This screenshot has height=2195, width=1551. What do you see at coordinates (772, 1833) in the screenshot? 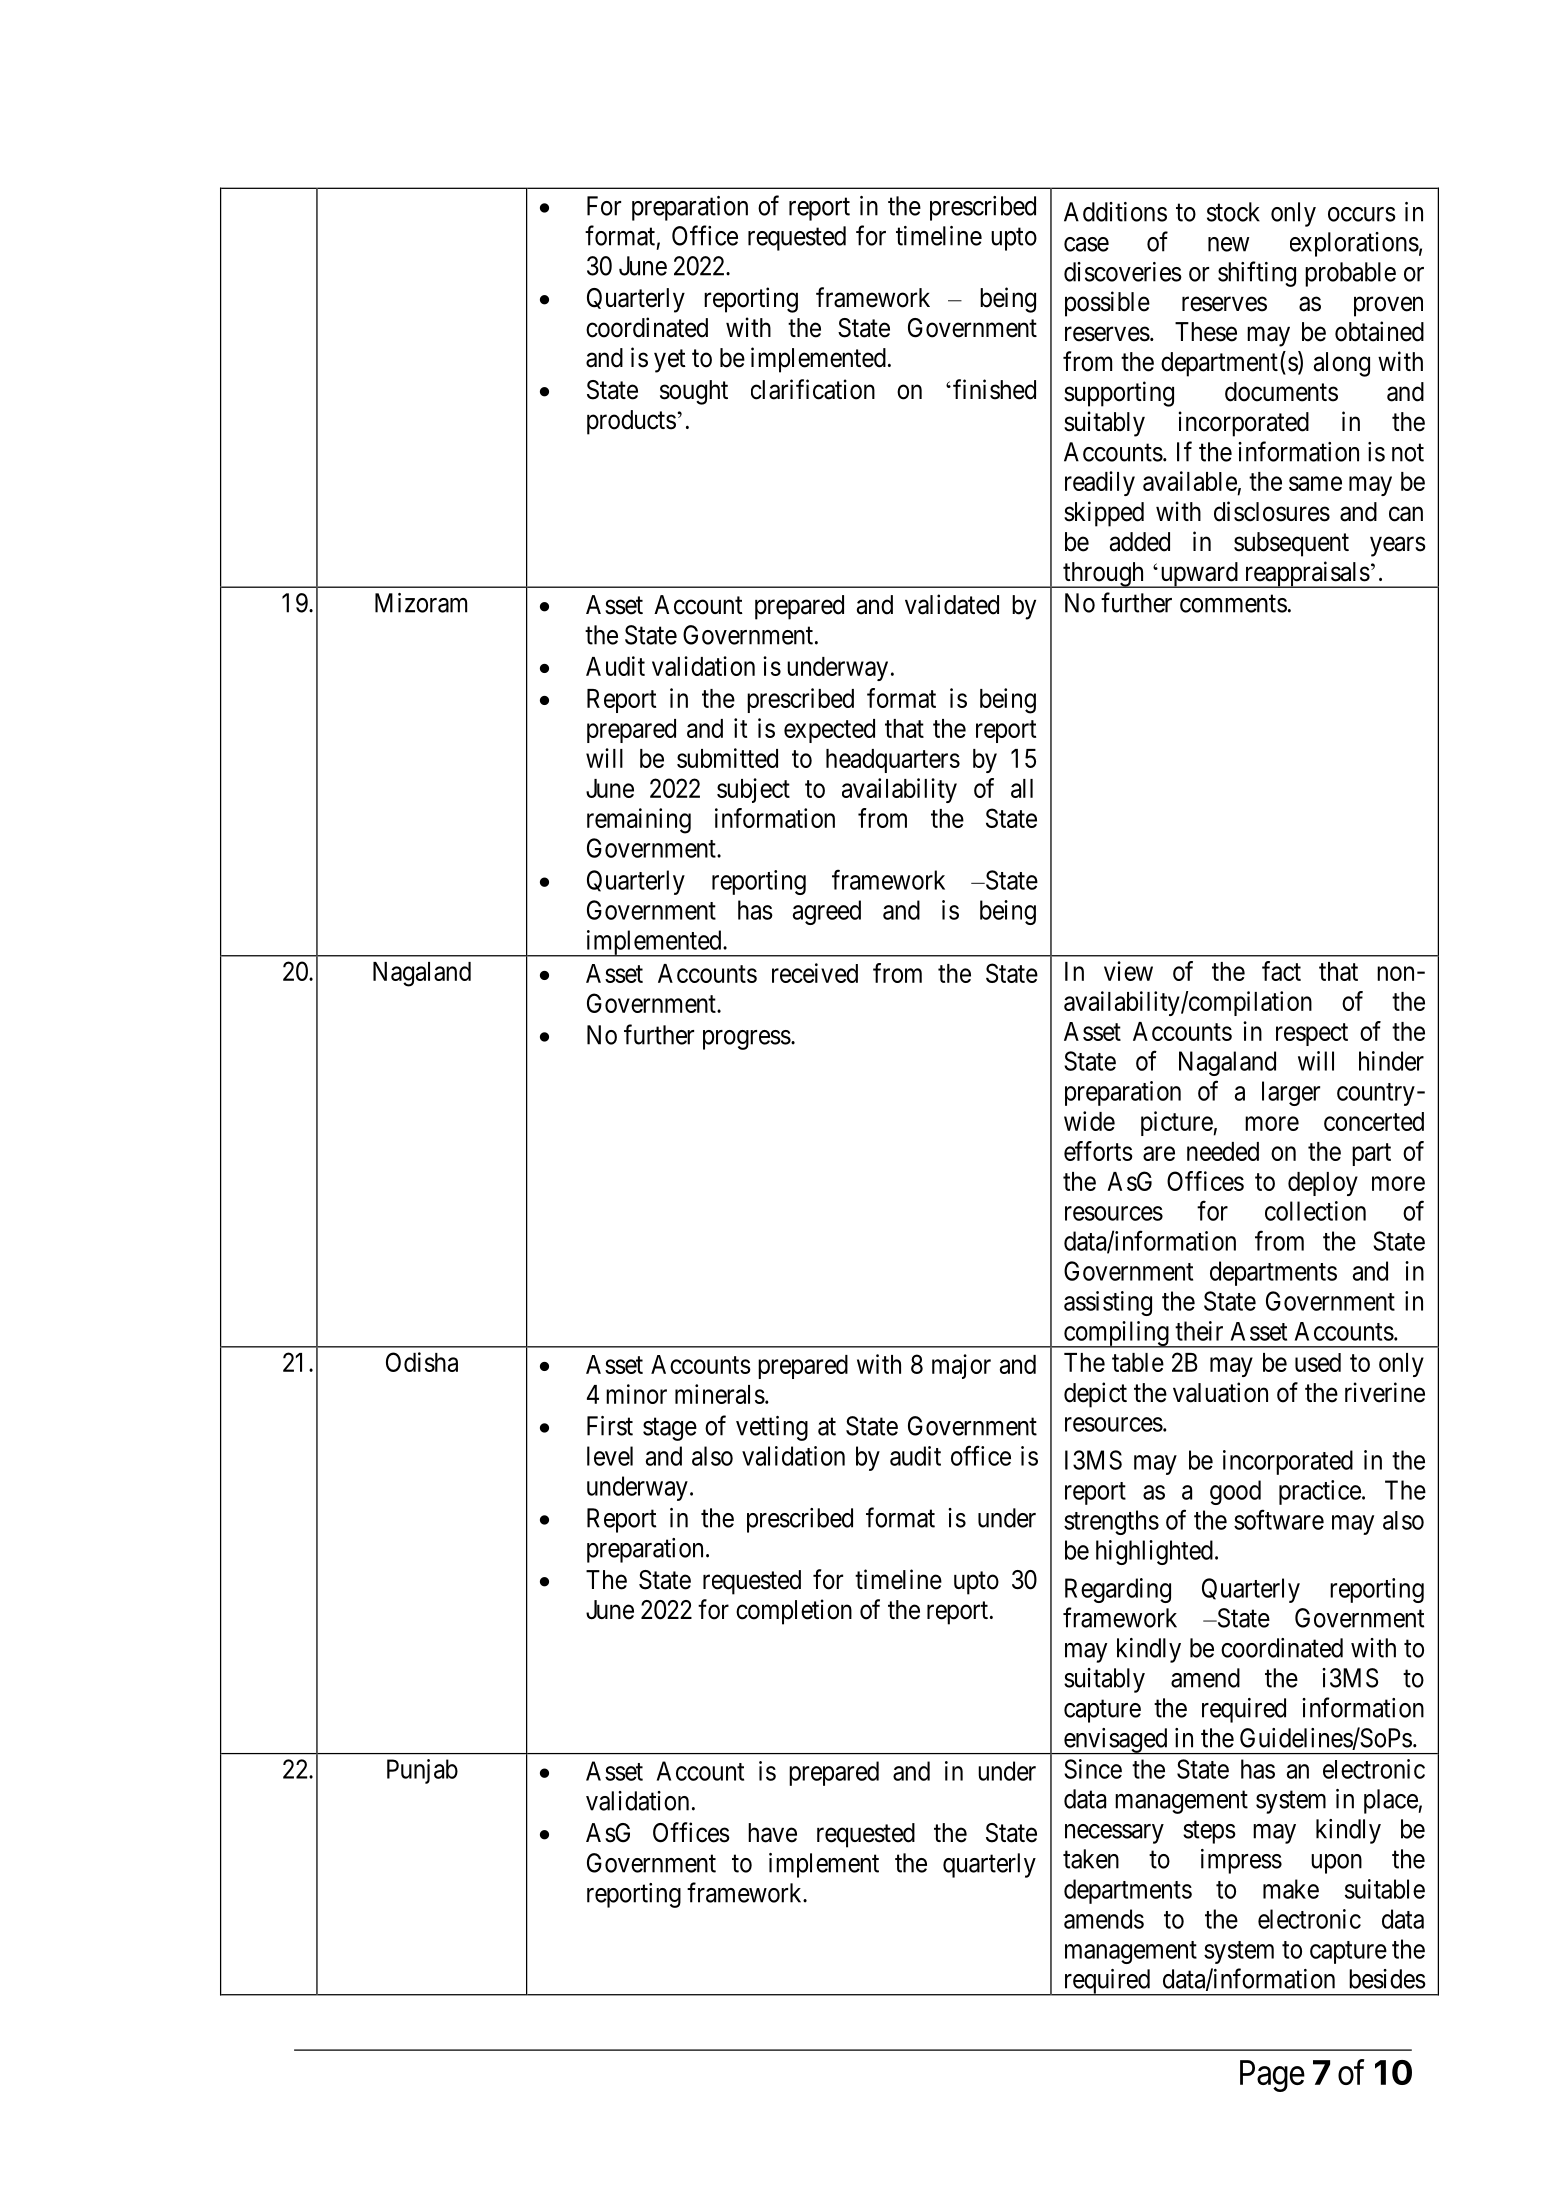
I see `have` at bounding box center [772, 1833].
